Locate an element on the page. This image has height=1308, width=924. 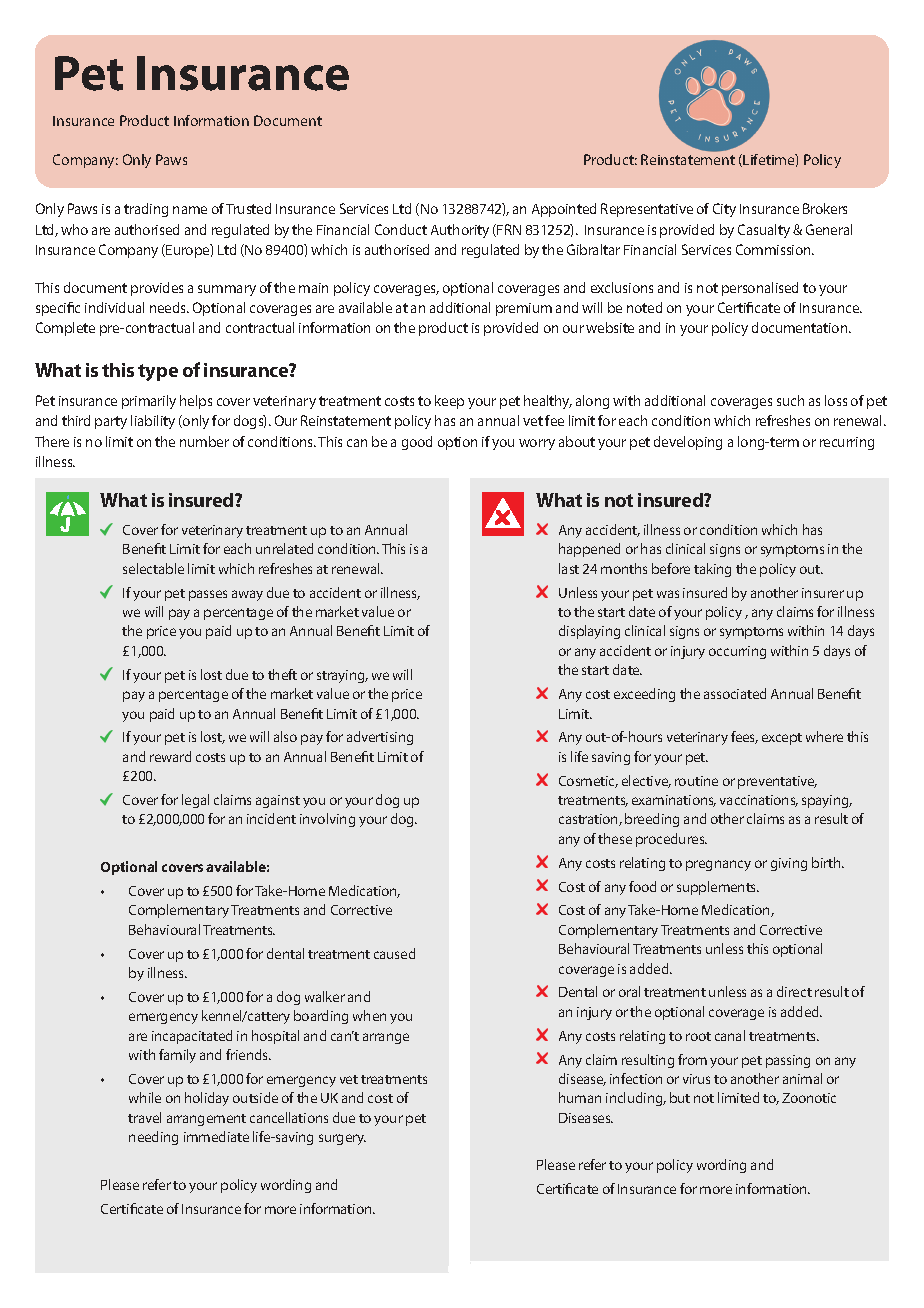
liability is located at coordinates (153, 422).
